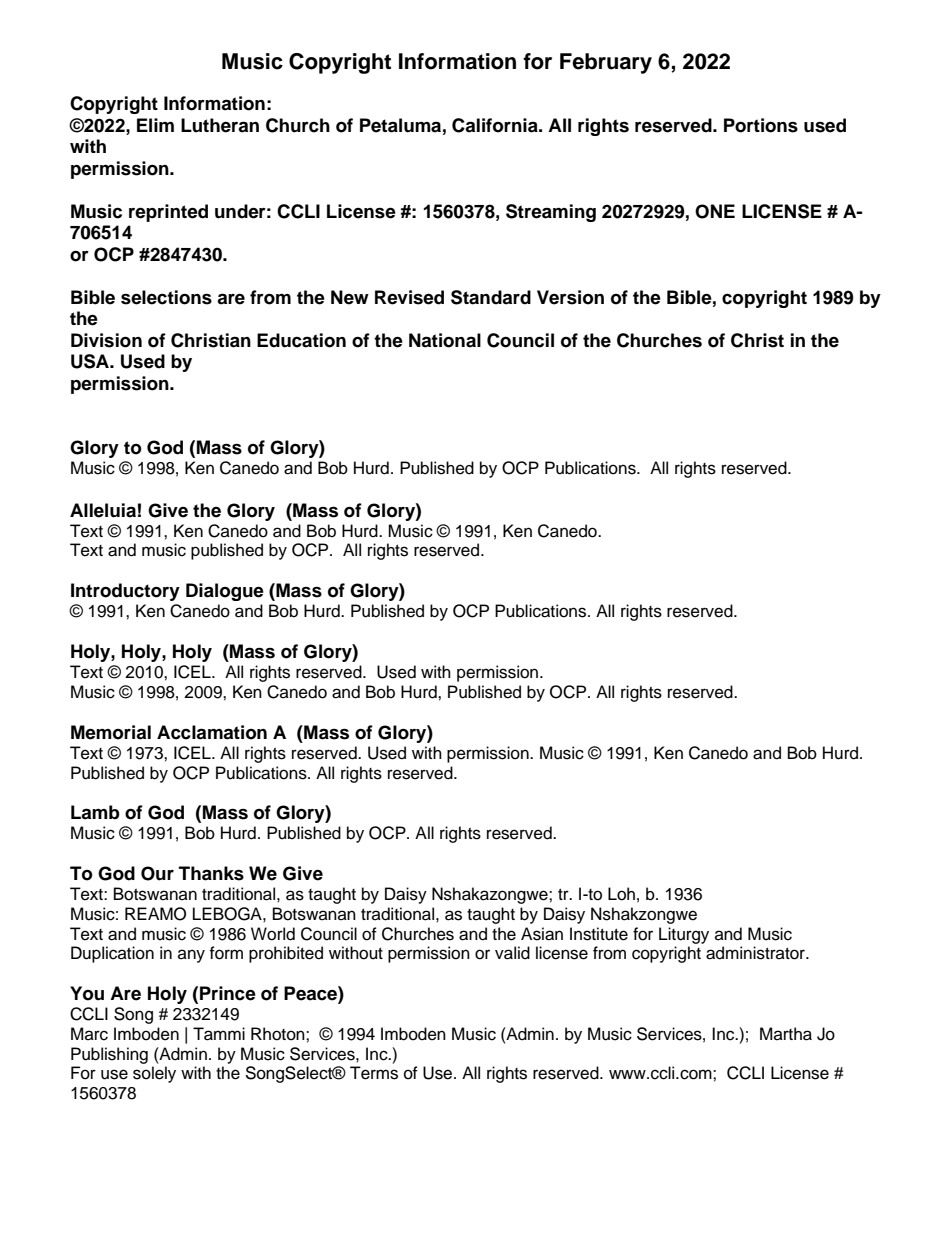 The height and width of the image is (1233, 952). I want to click on February, so click(606, 63).
